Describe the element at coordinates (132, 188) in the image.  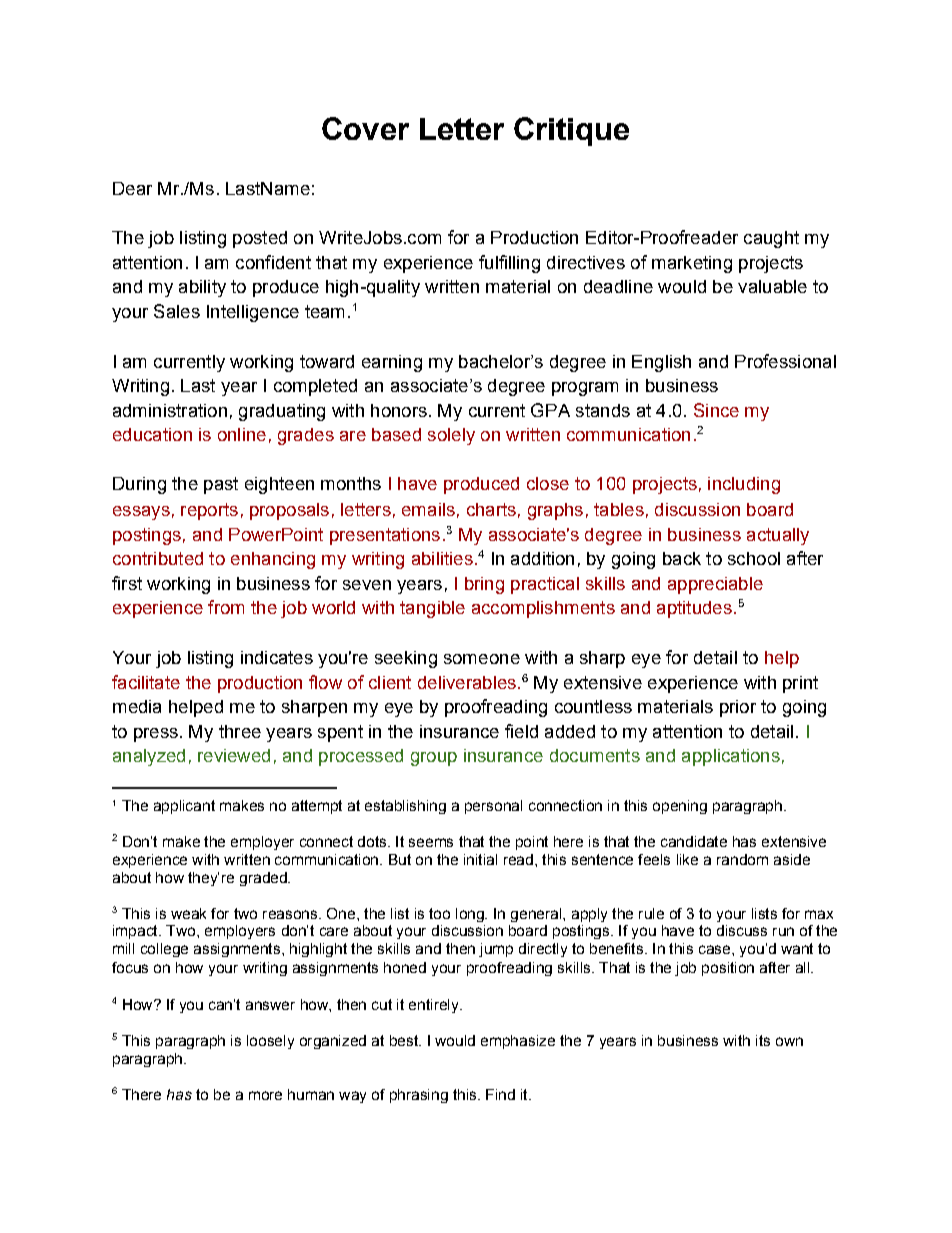
I see `Dear` at that location.
